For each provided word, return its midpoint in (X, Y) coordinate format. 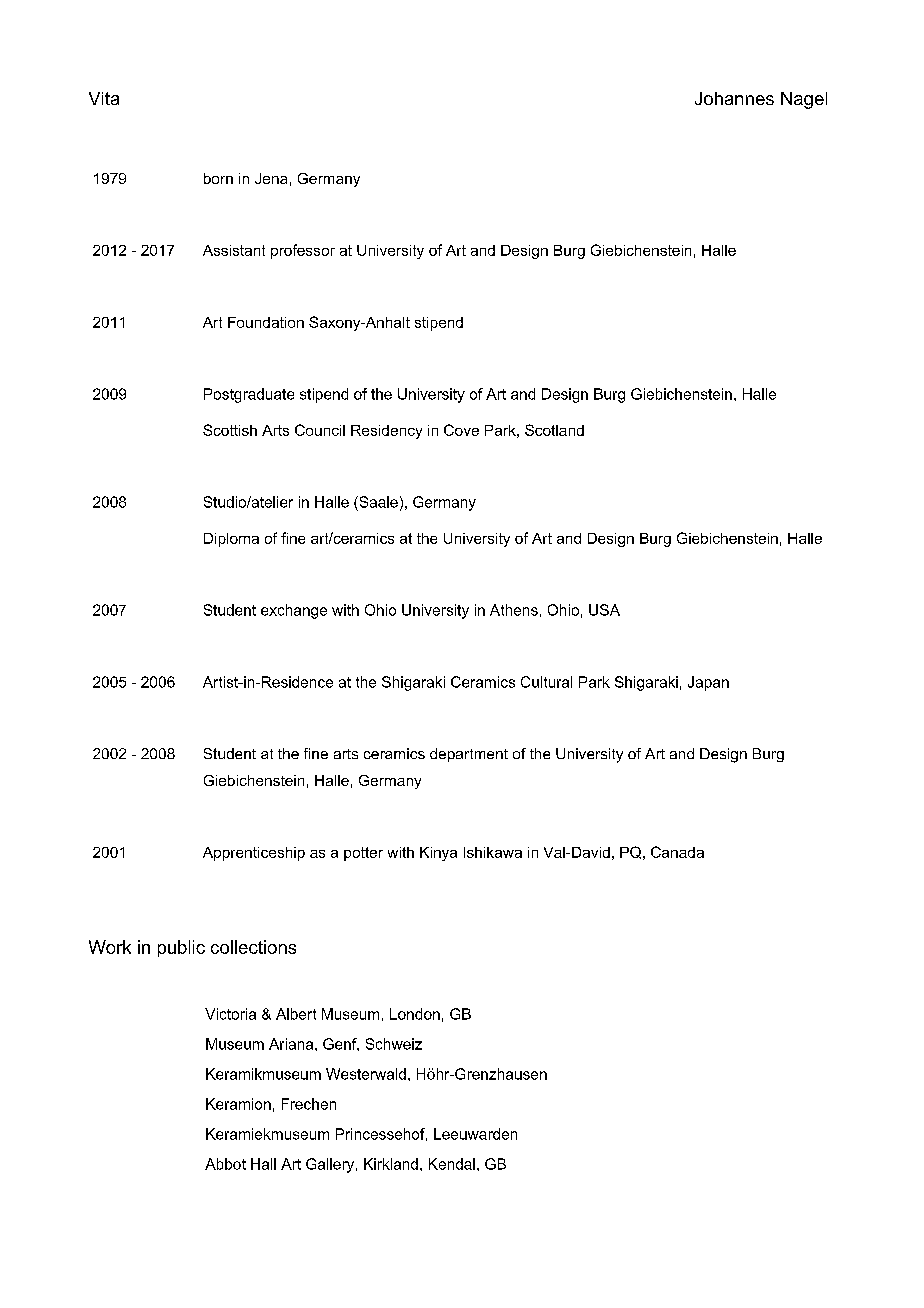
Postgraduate (249, 395)
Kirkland (391, 1164)
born (218, 178)
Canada (677, 852)
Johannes (734, 98)
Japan (708, 683)
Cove (461, 430)
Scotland (554, 430)
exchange (294, 611)
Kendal (452, 1164)
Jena (271, 178)
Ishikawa (493, 852)
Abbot (225, 1164)
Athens (514, 610)
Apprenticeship (254, 854)
